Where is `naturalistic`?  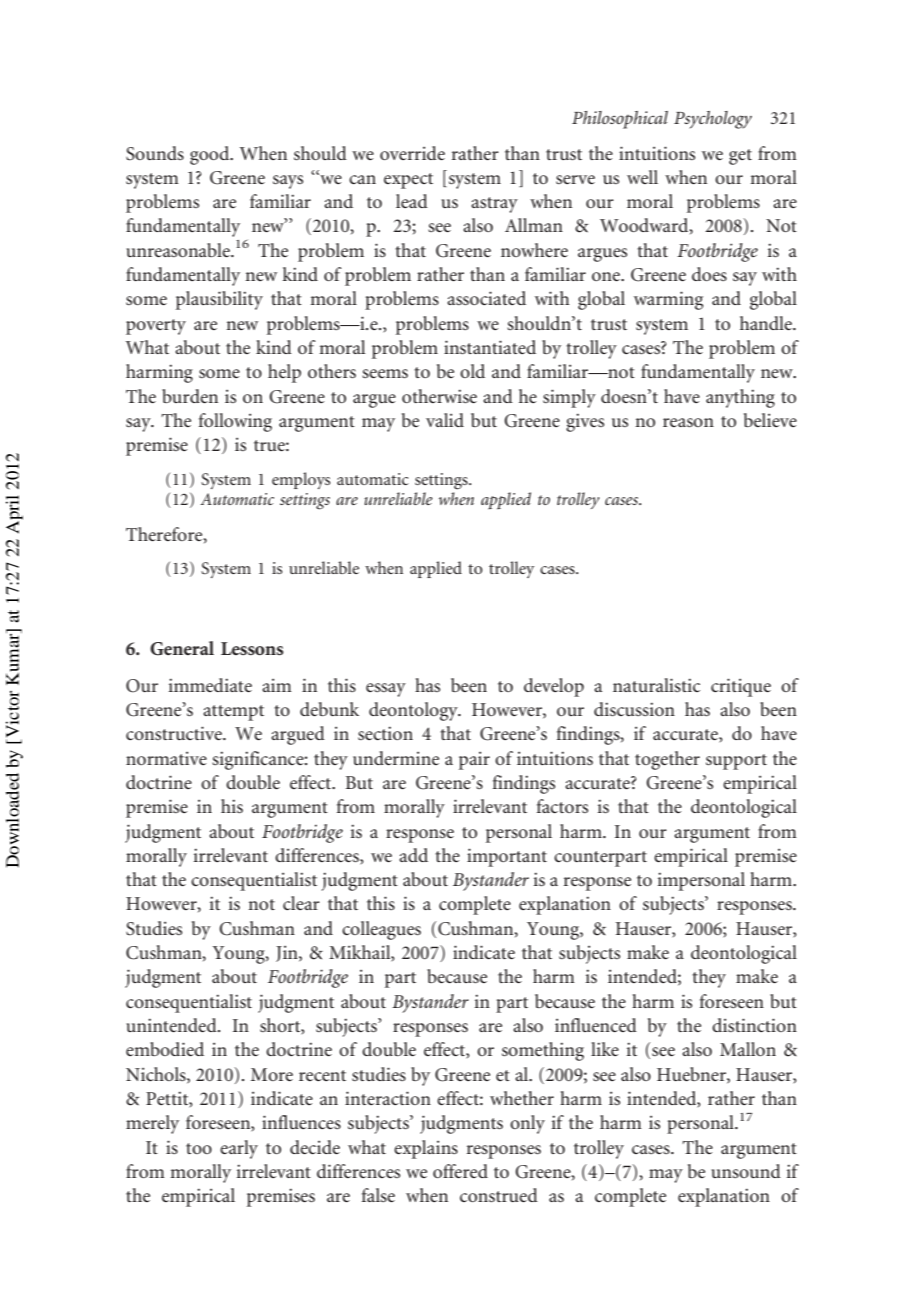 naturalistic is located at coordinates (656, 685).
